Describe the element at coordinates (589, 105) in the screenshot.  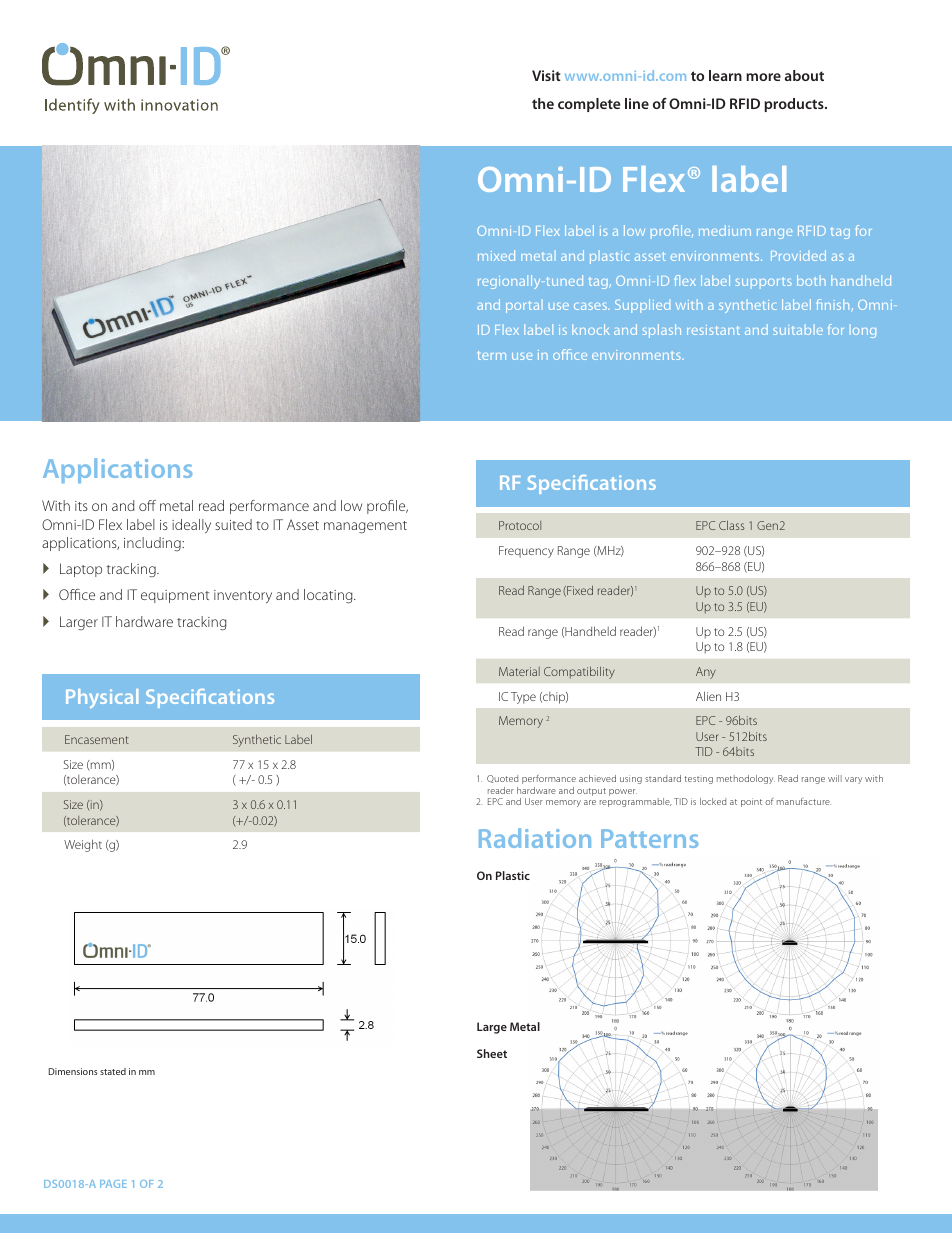
I see `complete` at that location.
